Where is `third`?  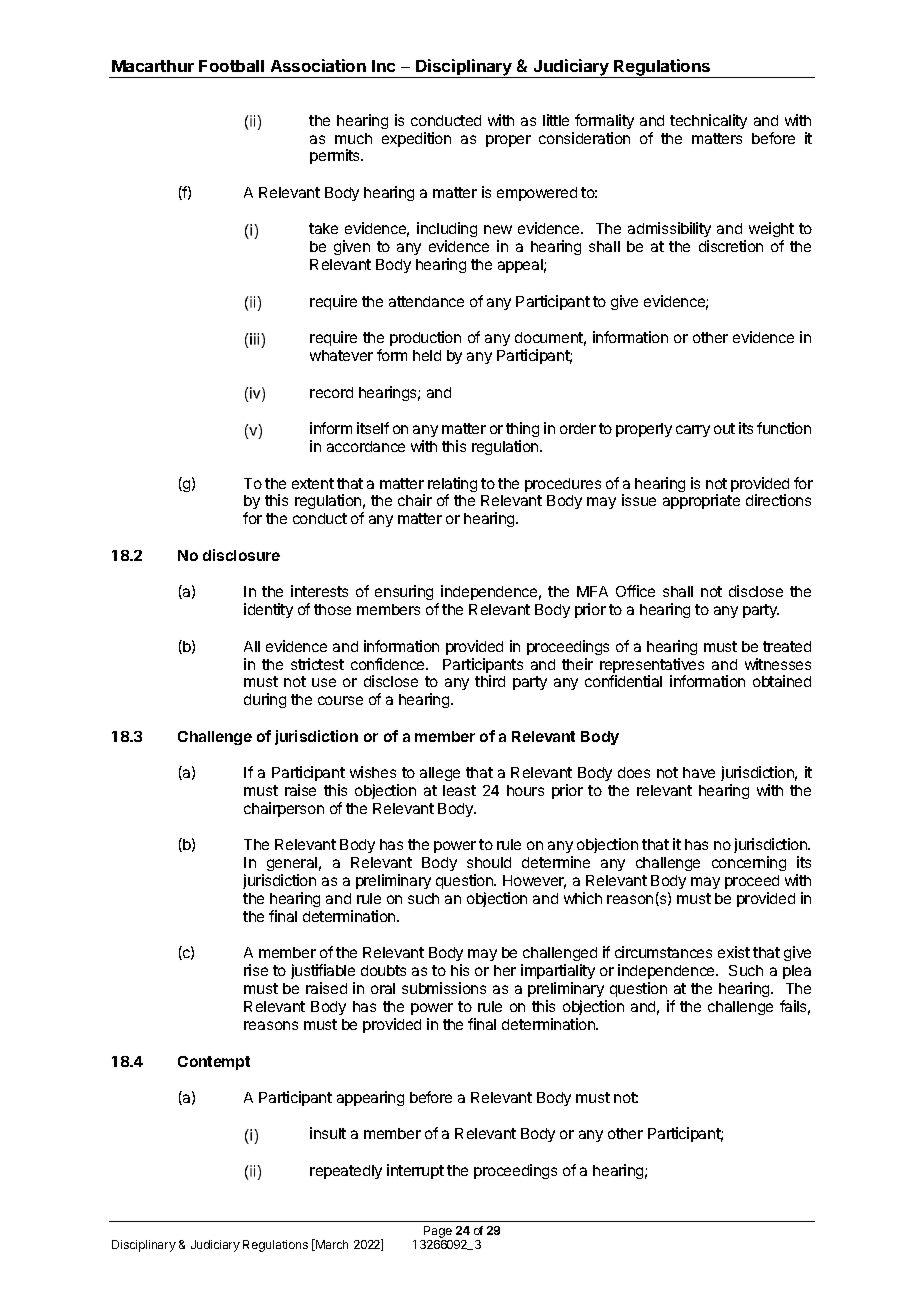
third is located at coordinates (490, 681).
